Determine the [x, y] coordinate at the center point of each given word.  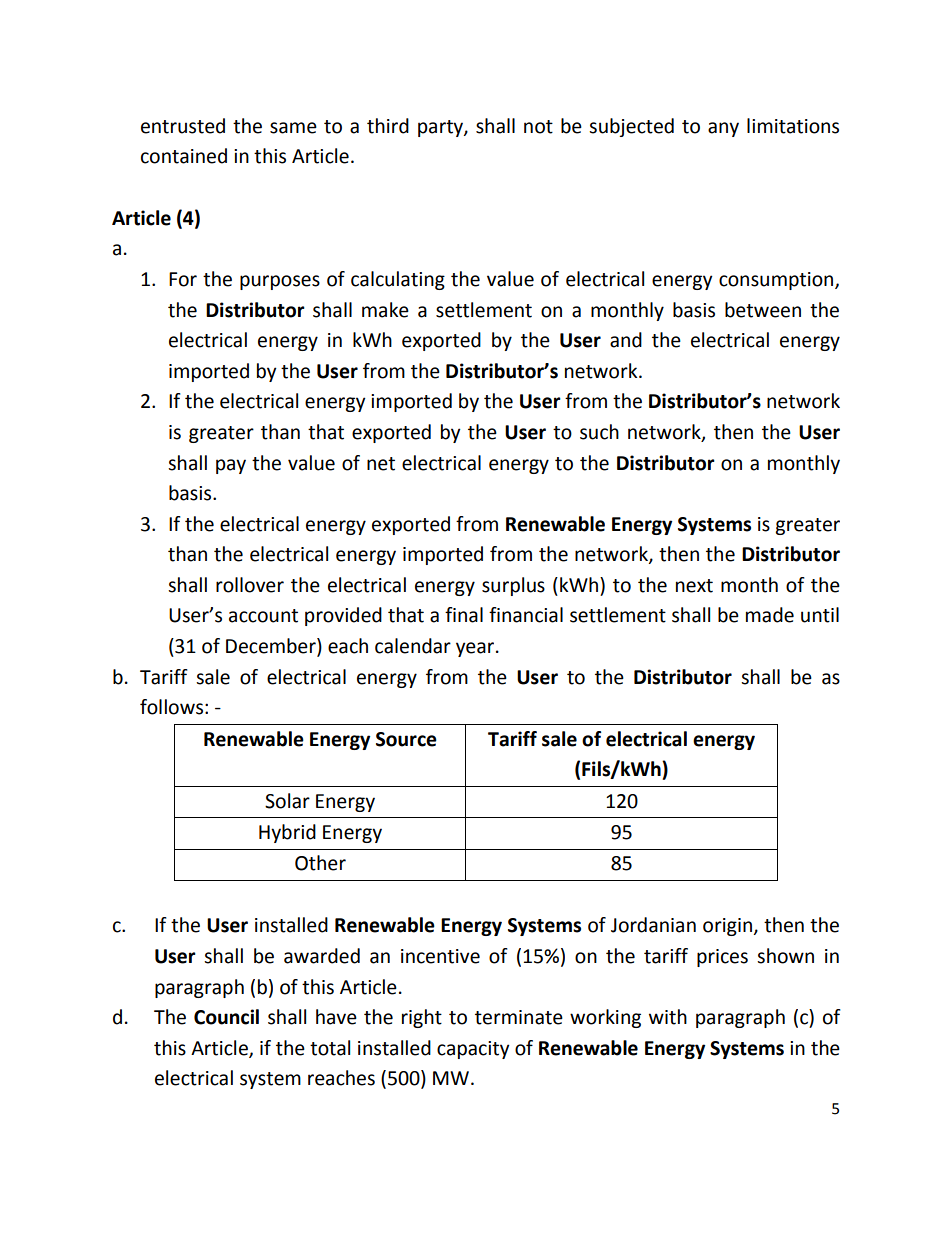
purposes [280, 282]
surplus [513, 586]
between [763, 310]
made [770, 615]
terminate [519, 1017]
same [293, 128]
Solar [287, 801]
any [723, 129]
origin [727, 927]
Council [226, 1017]
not [538, 127]
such [599, 432]
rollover [250, 585]
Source [406, 739]
